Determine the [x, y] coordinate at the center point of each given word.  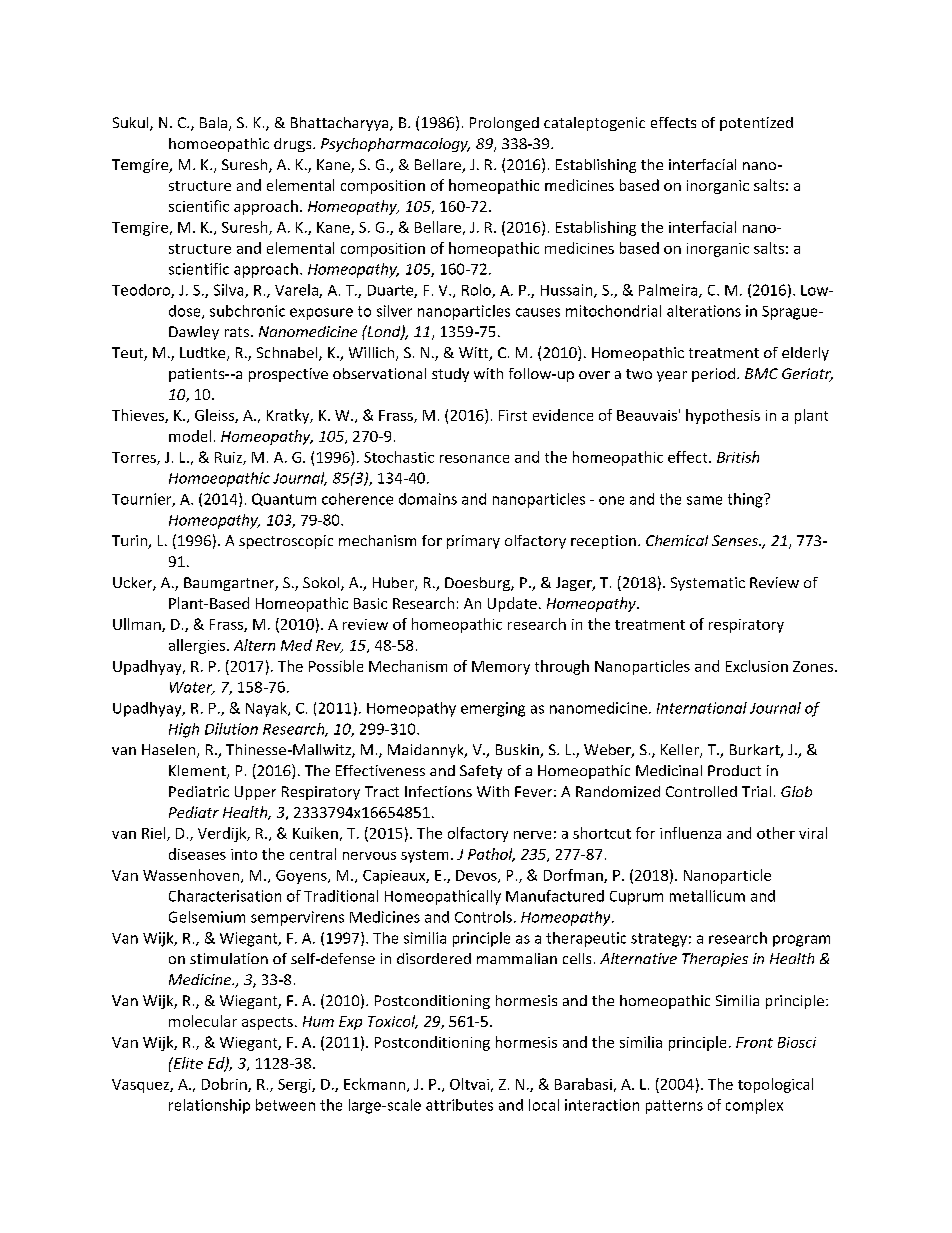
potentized [756, 124]
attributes [459, 1105]
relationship [209, 1106]
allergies [198, 646]
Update [512, 604]
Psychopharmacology [395, 145]
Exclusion [757, 666]
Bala [213, 122]
